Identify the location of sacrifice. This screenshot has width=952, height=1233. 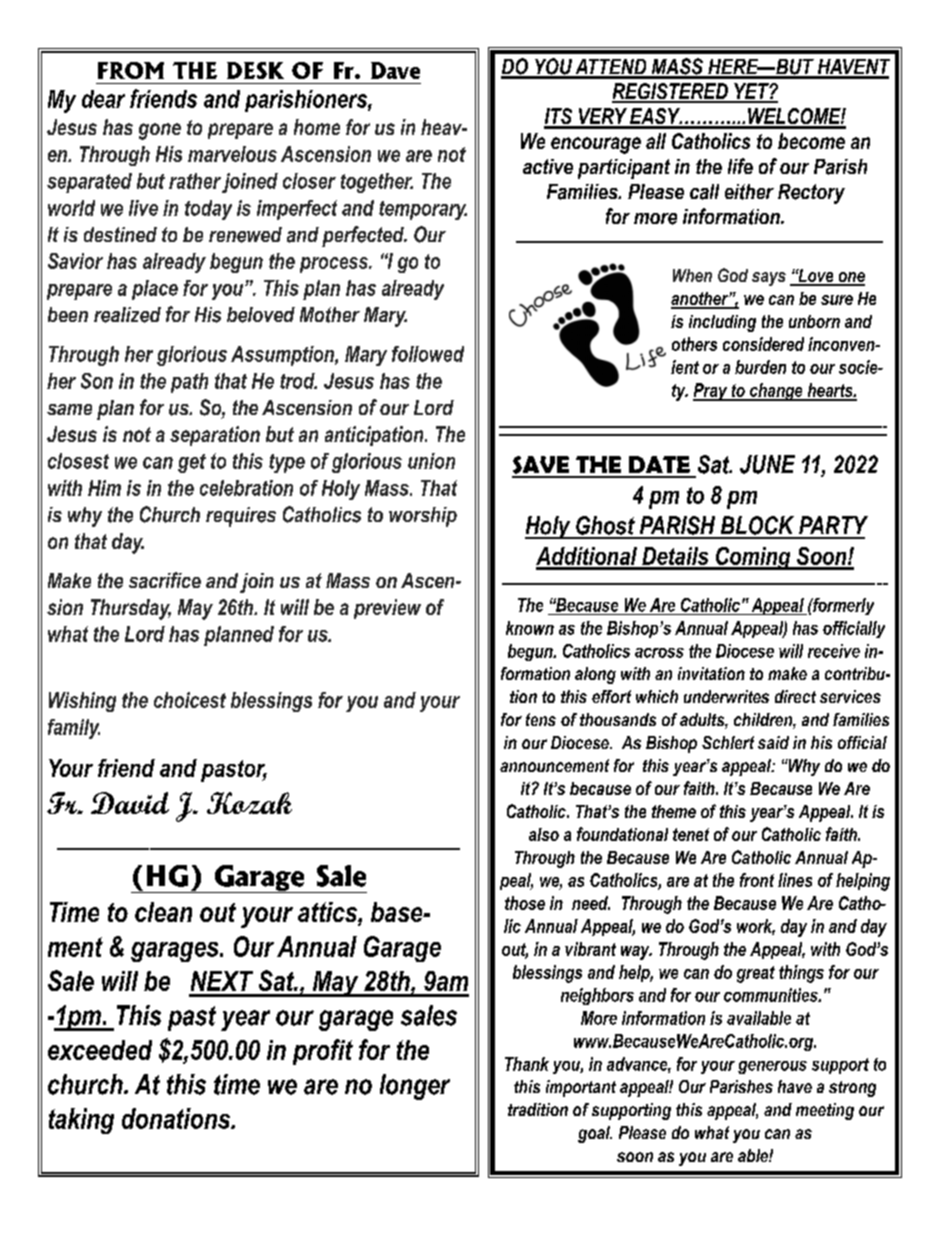
(165, 580).
